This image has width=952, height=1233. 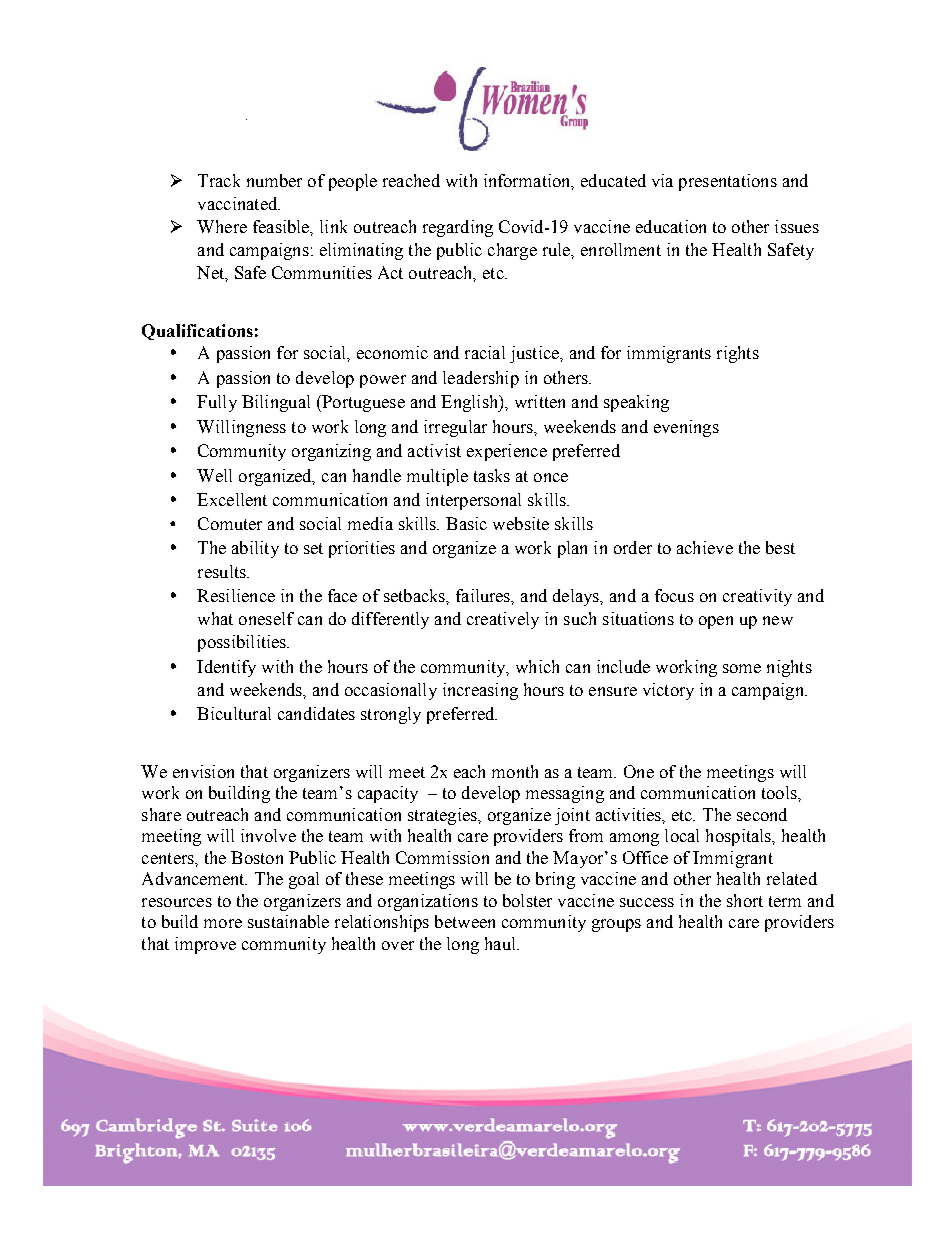 What do you see at coordinates (458, 228) in the image?
I see `regarding` at bounding box center [458, 228].
